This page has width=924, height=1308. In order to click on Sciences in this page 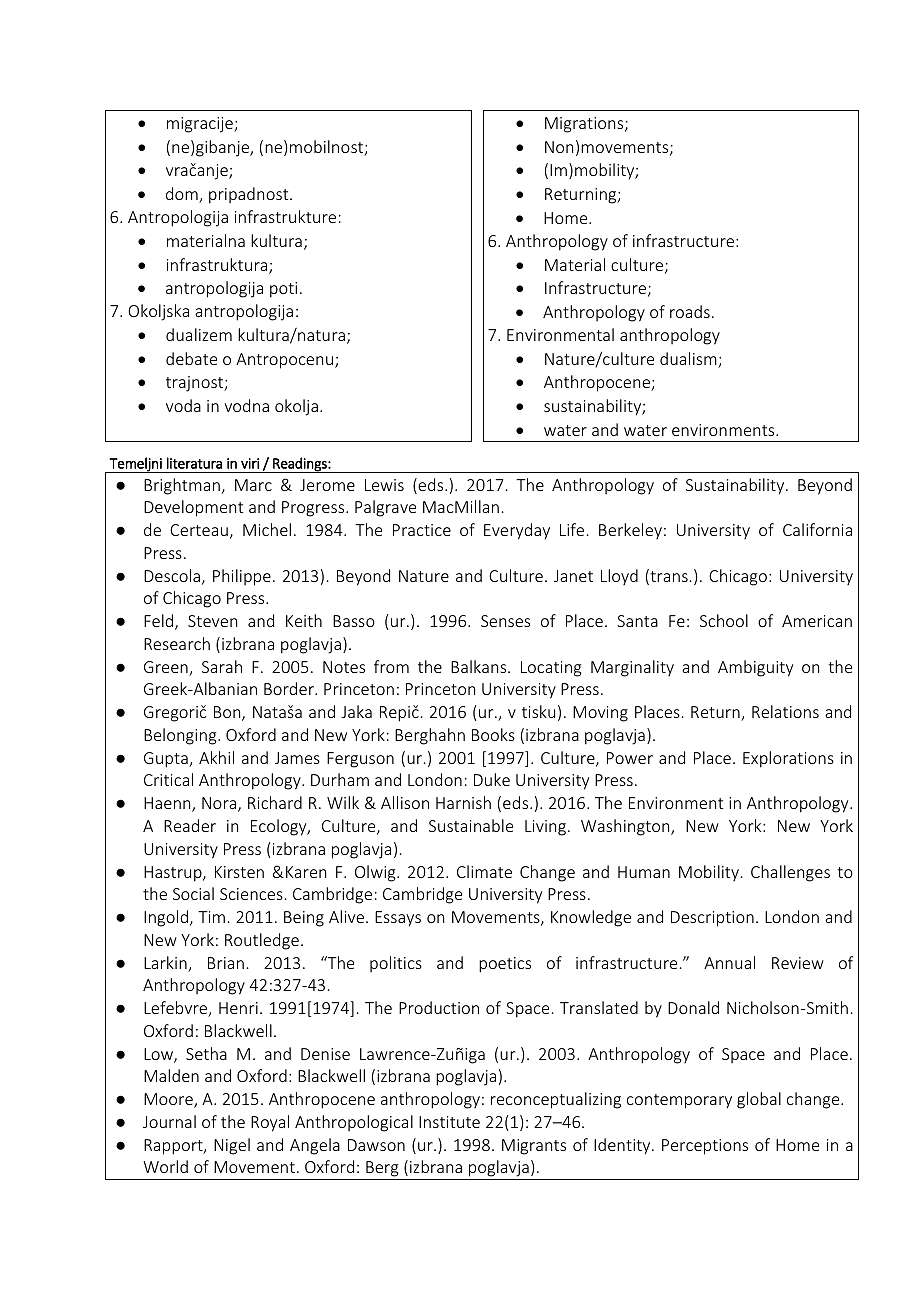, I will do `click(251, 894)`.
